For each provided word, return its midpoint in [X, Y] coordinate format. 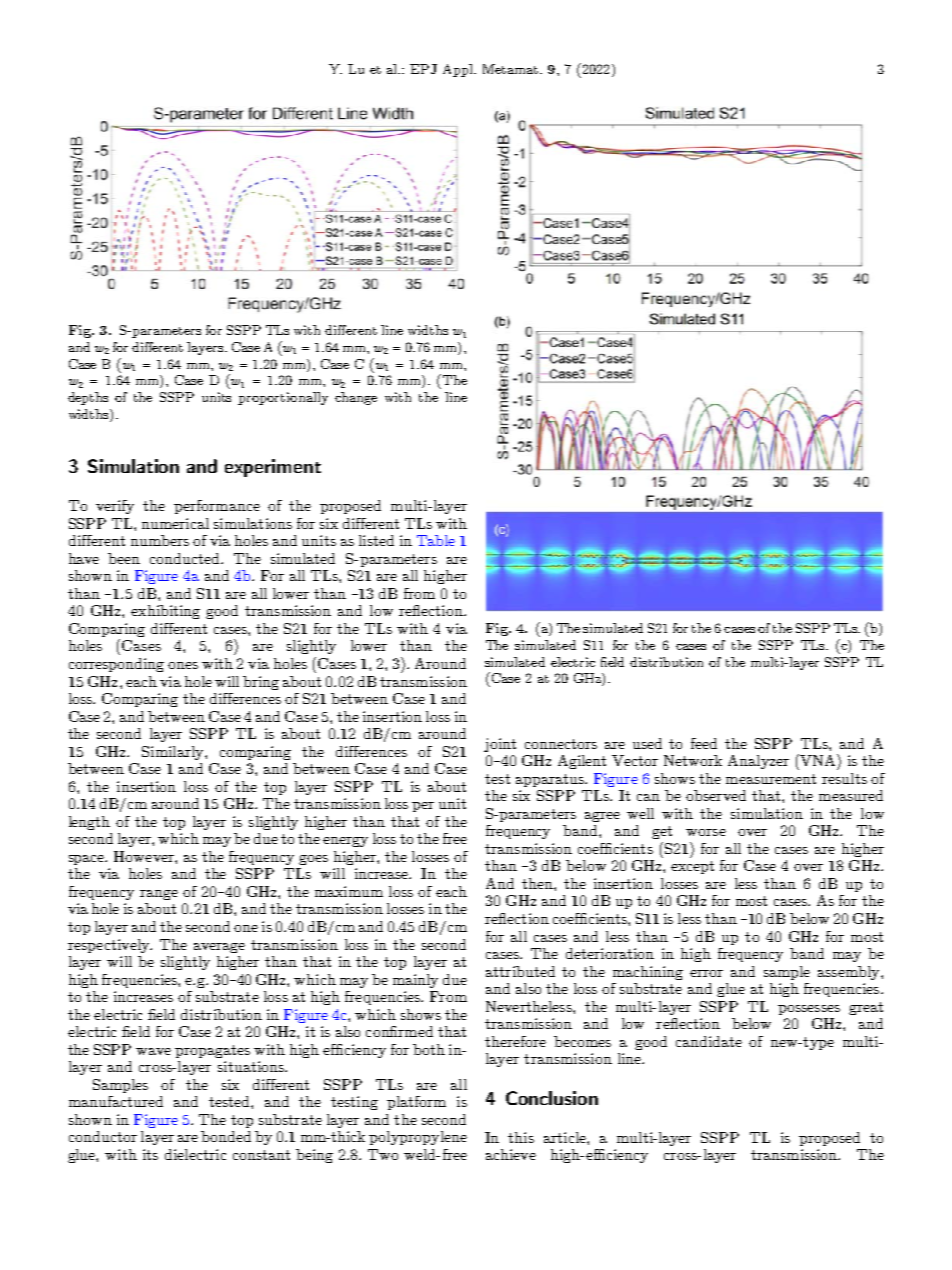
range [159, 895]
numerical [175, 523]
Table [436, 540]
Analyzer [758, 762]
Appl [459, 70]
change [356, 398]
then [538, 883]
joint [500, 745]
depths [88, 398]
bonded [226, 1136]
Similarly [174, 753]
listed [376, 540]
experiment [273, 468]
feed [704, 743]
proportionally [283, 398]
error [706, 973]
